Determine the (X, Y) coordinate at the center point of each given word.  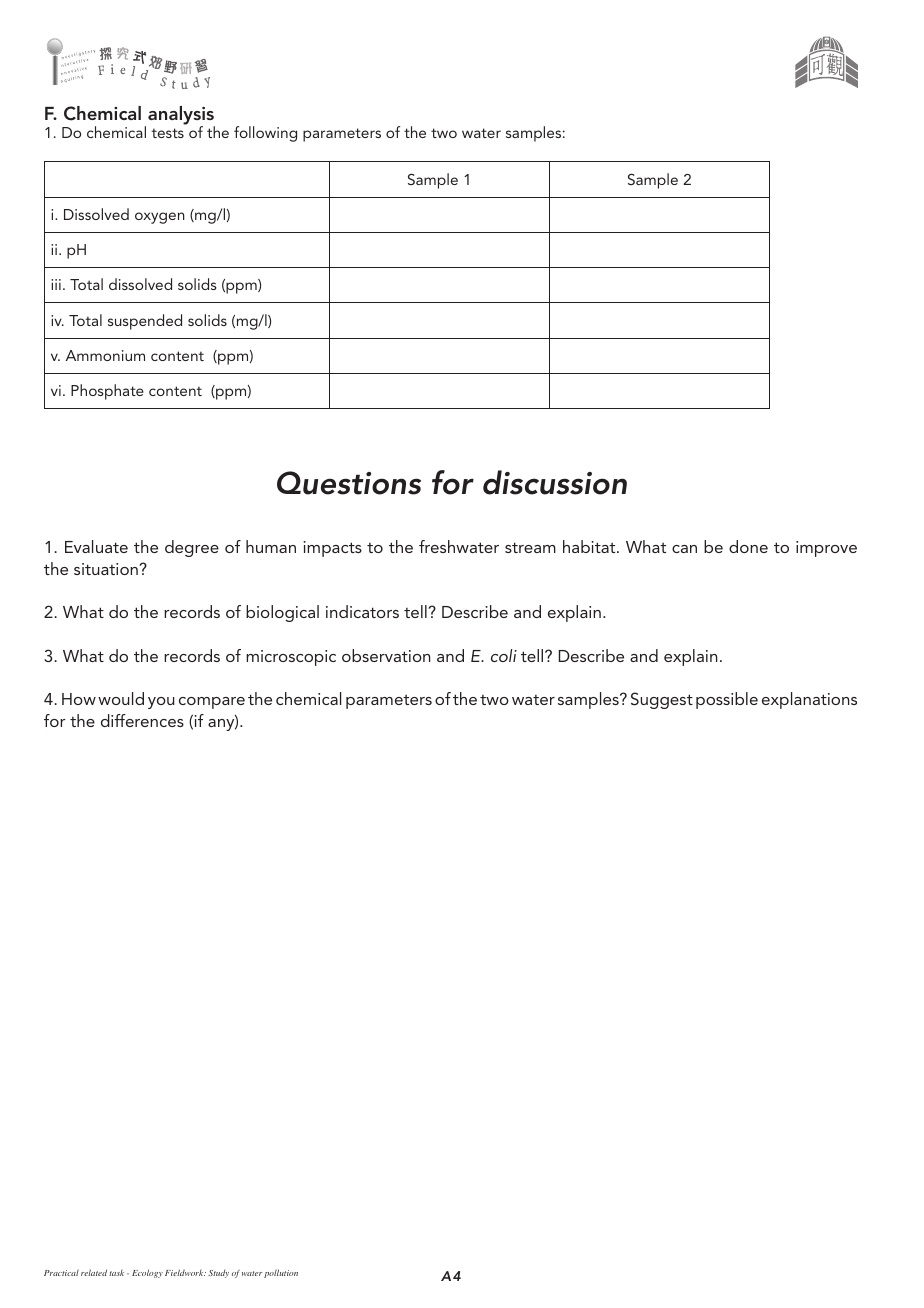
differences (142, 720)
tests (167, 133)
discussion (555, 482)
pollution (281, 1273)
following (265, 134)
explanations (809, 700)
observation (386, 655)
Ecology (147, 1273)
